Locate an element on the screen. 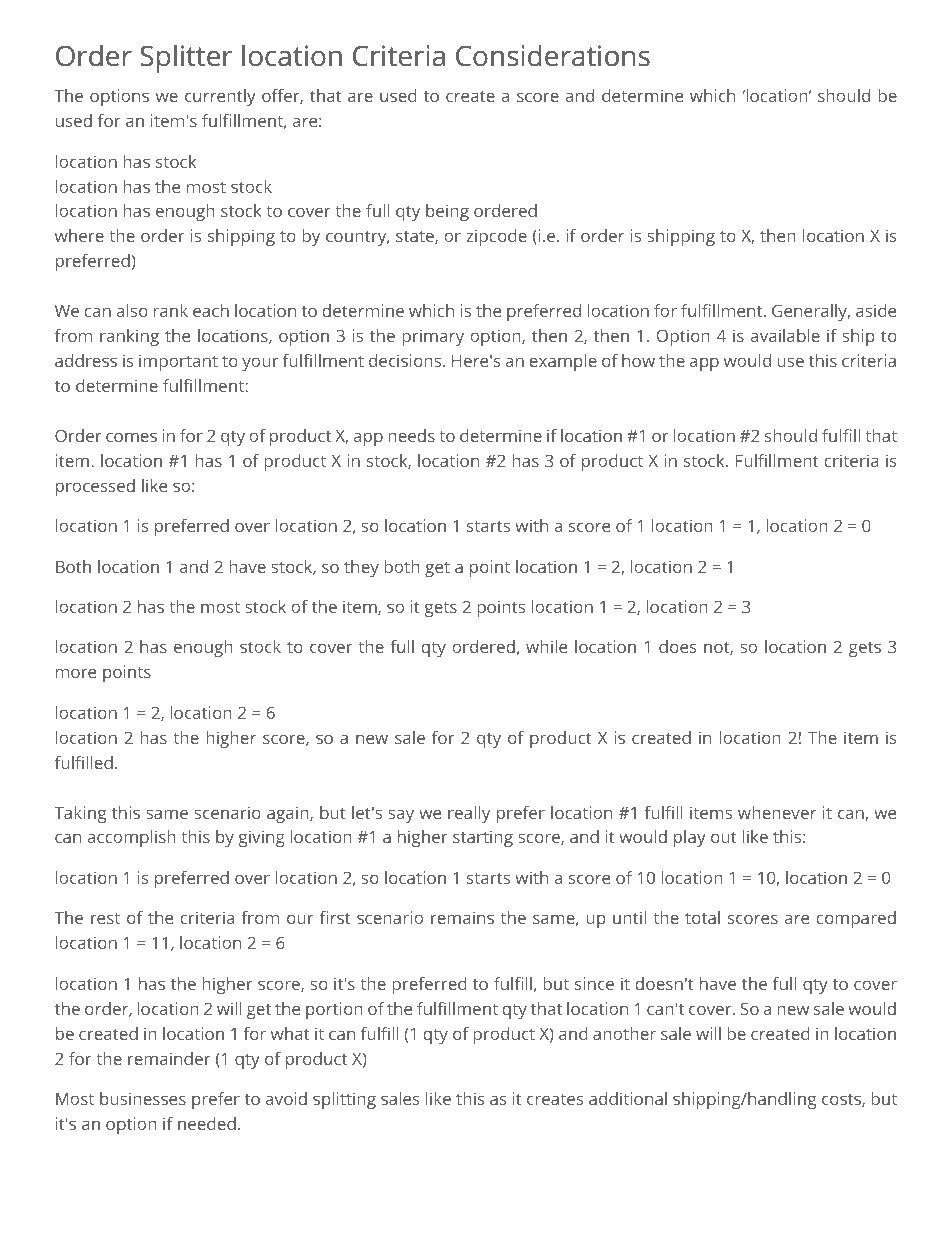 Image resolution: width=952 pixels, height=1233 pixels. Splitter is located at coordinates (186, 58).
